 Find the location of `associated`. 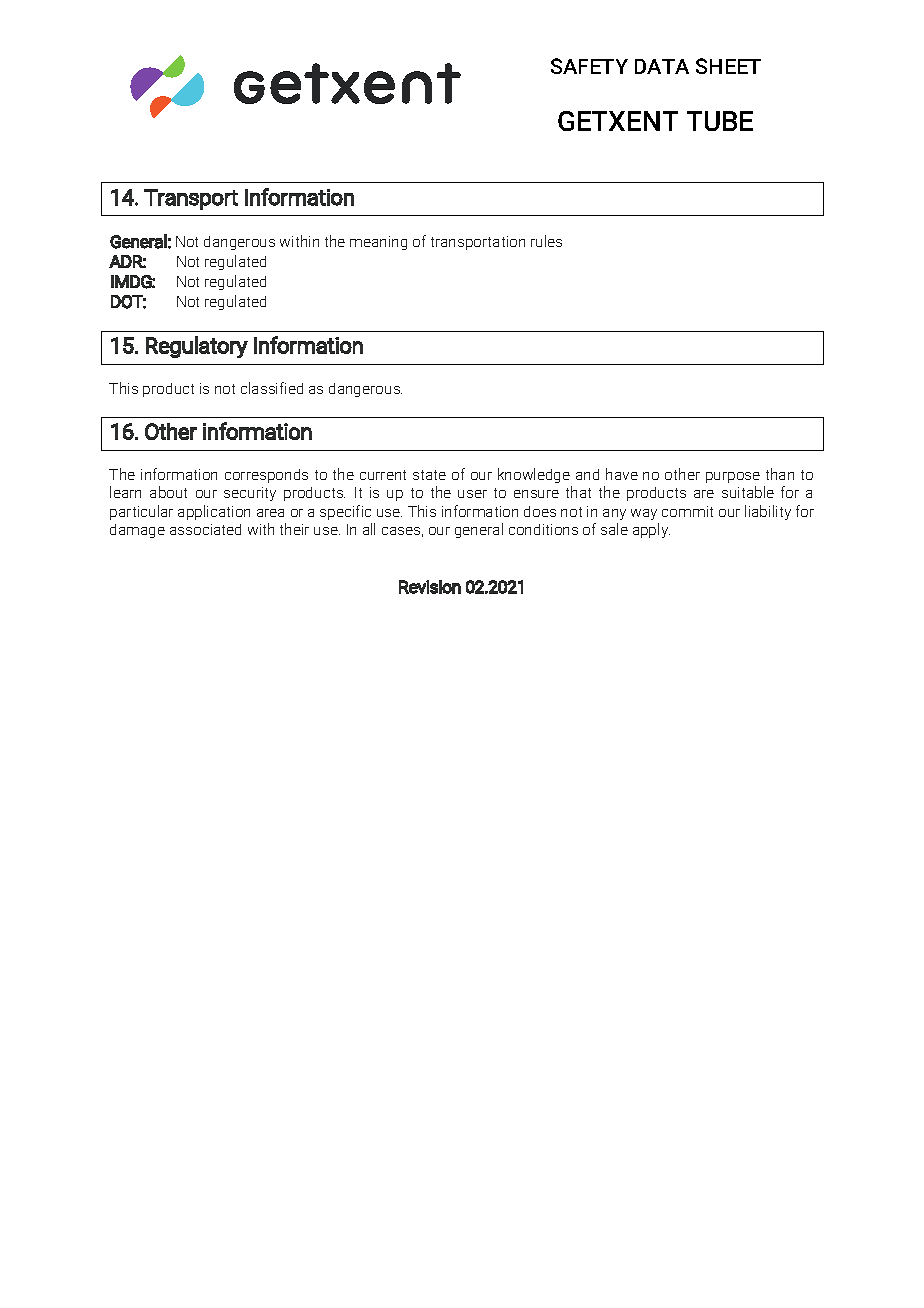

associated is located at coordinates (205, 529).
